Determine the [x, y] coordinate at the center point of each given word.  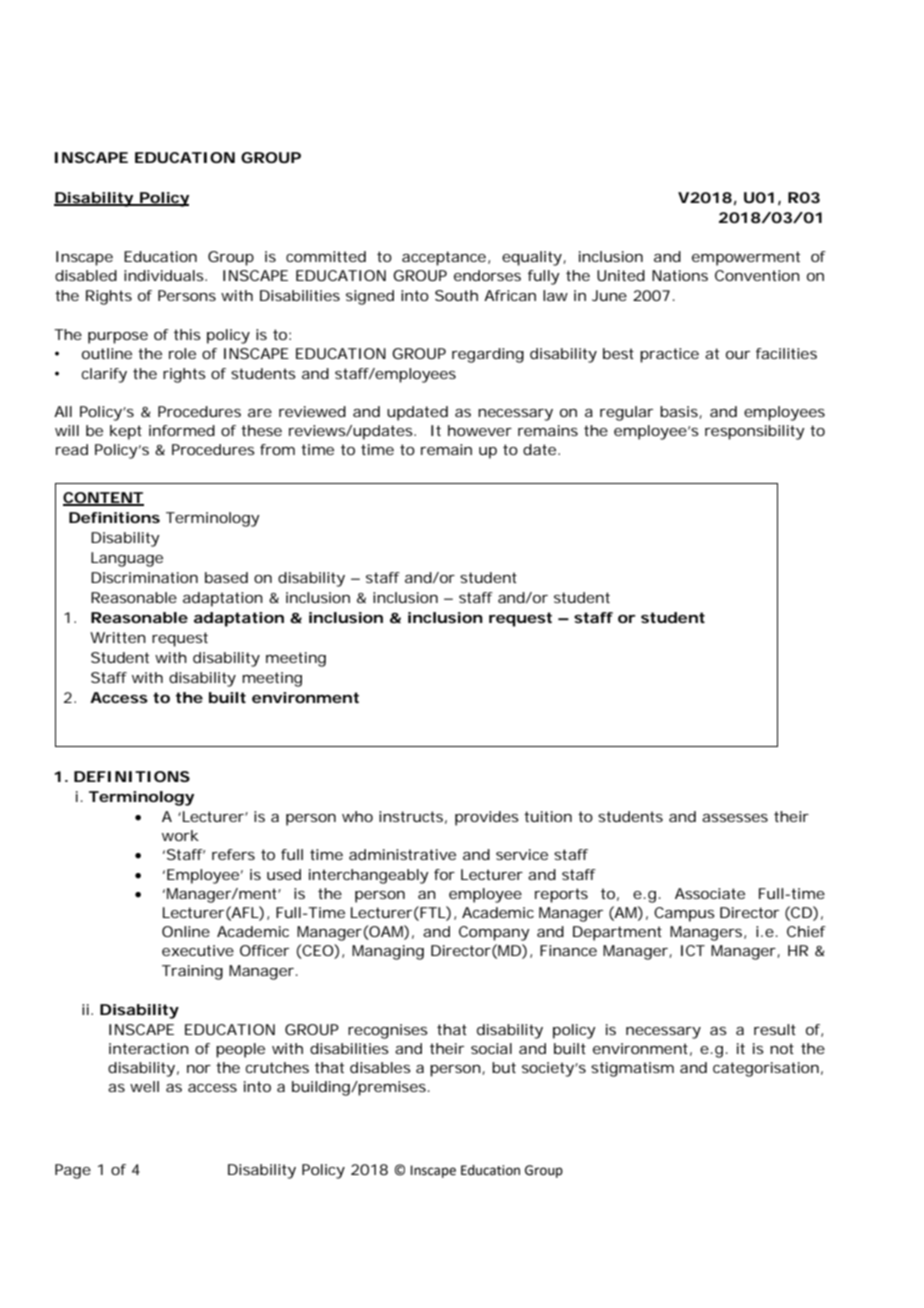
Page [73, 1171]
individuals [165, 275]
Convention [757, 275]
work [180, 835]
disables [380, 1067]
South [456, 295]
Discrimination [144, 577]
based [226, 577]
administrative [402, 854]
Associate [710, 893]
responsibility [755, 432]
